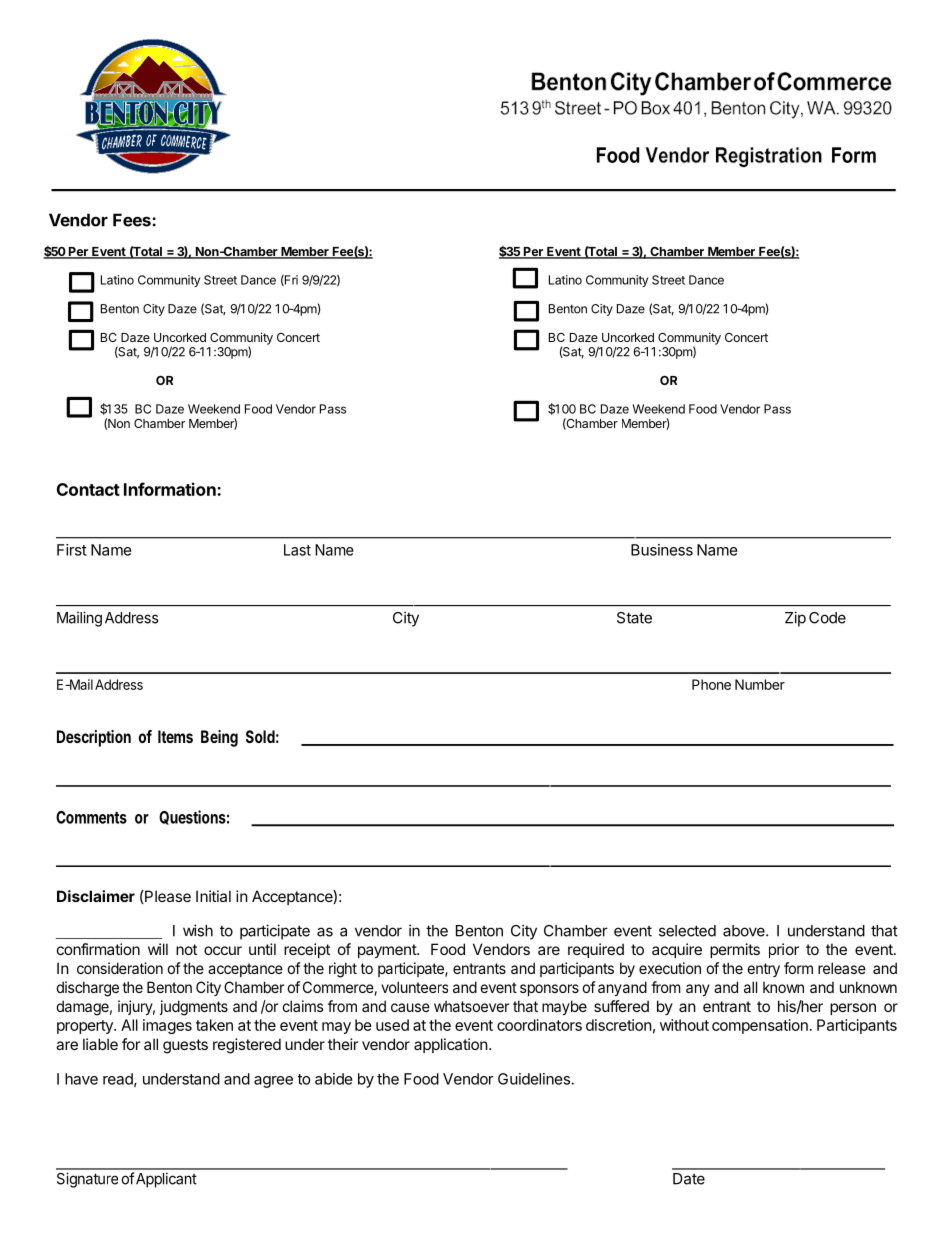 This page has height=1233, width=952. Describe the element at coordinates (689, 1179) in the page. I see `Date` at that location.
